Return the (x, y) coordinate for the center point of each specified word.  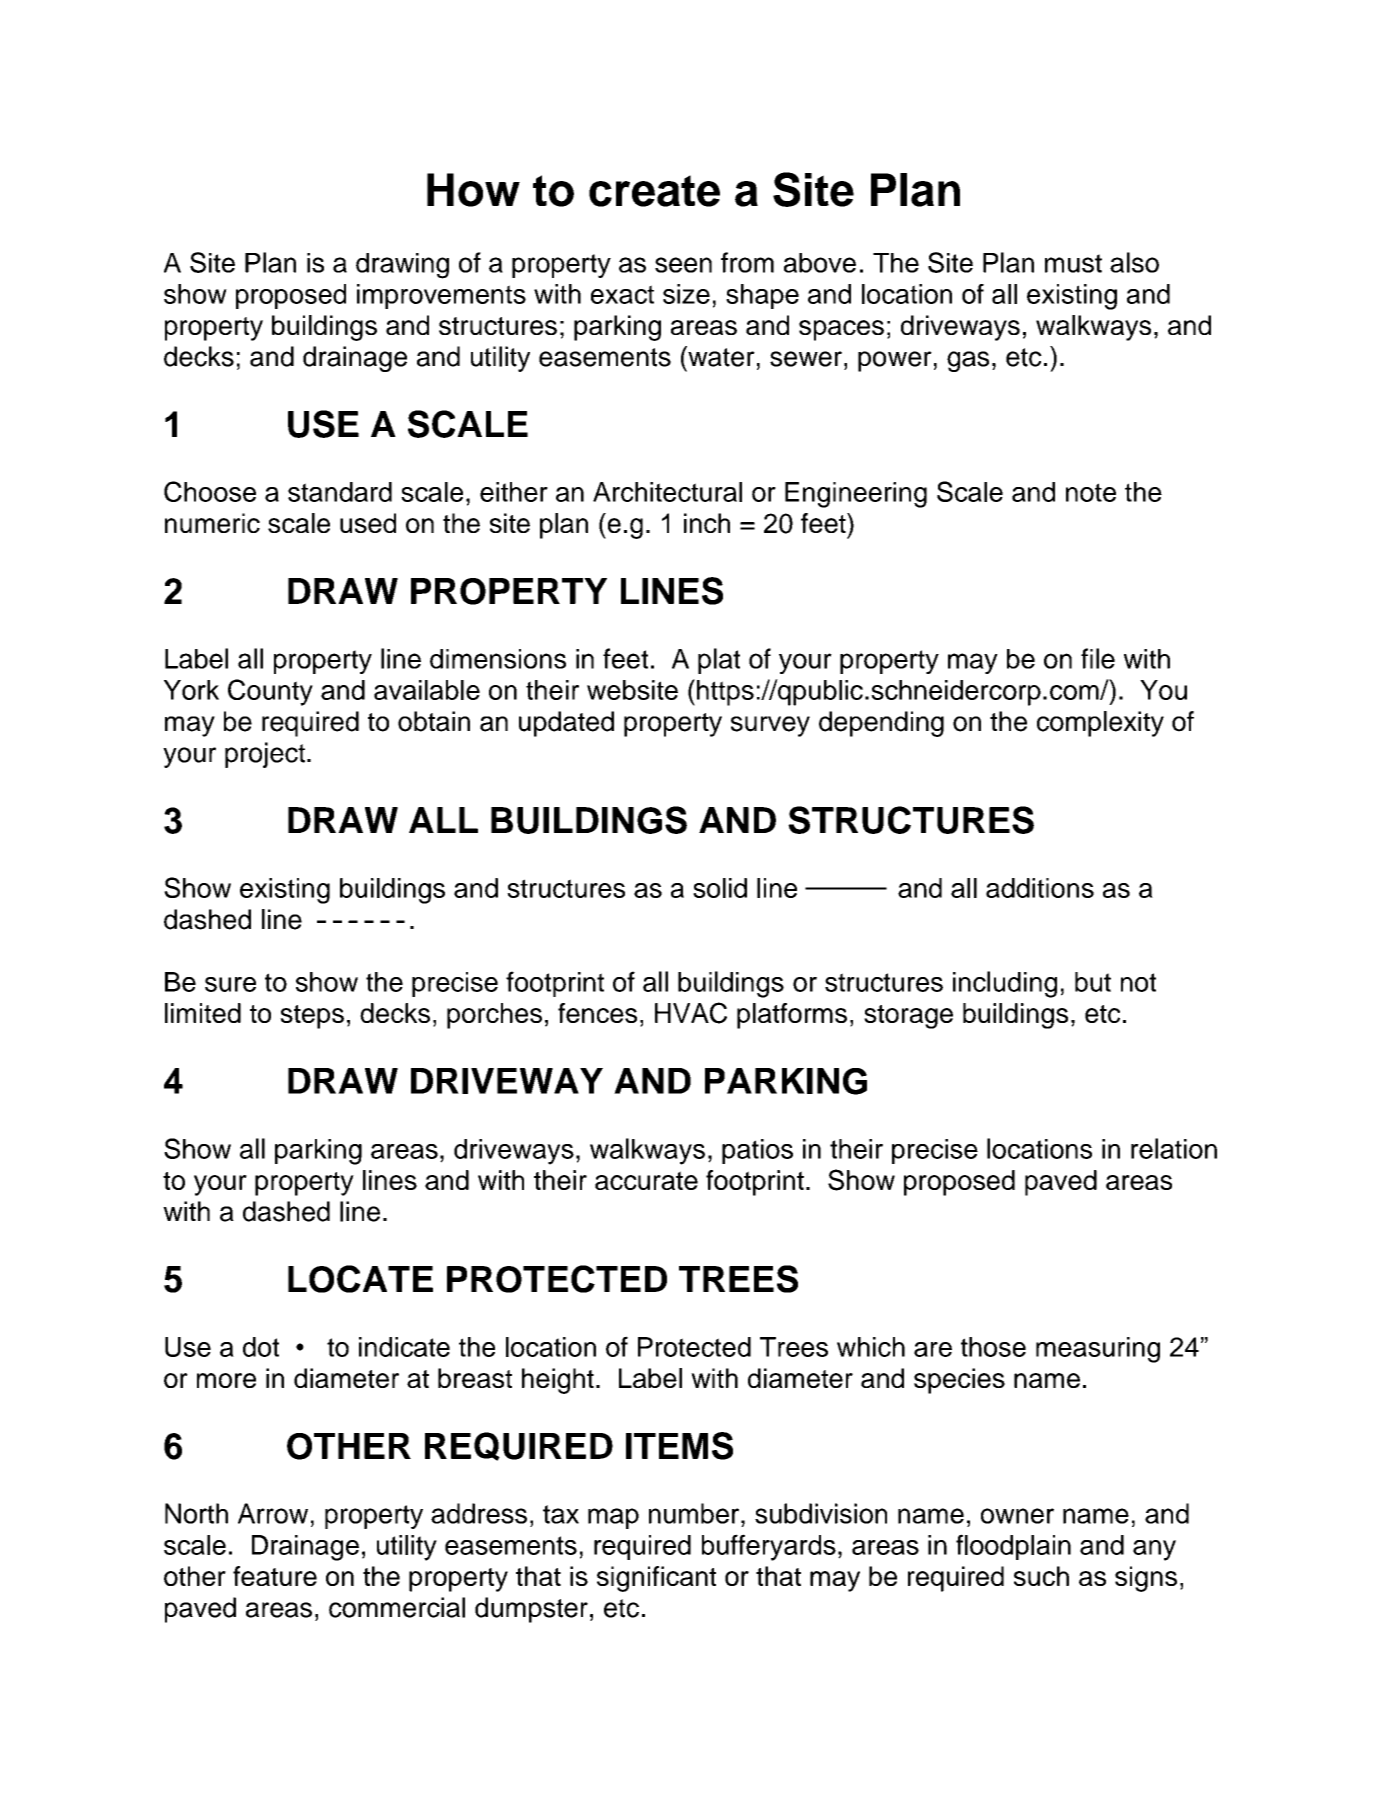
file (1098, 658)
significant (656, 1579)
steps (312, 1017)
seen (683, 265)
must (1073, 263)
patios (757, 1151)
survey (770, 726)
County (270, 692)
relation (1174, 1148)
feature (275, 1576)
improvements (441, 296)
